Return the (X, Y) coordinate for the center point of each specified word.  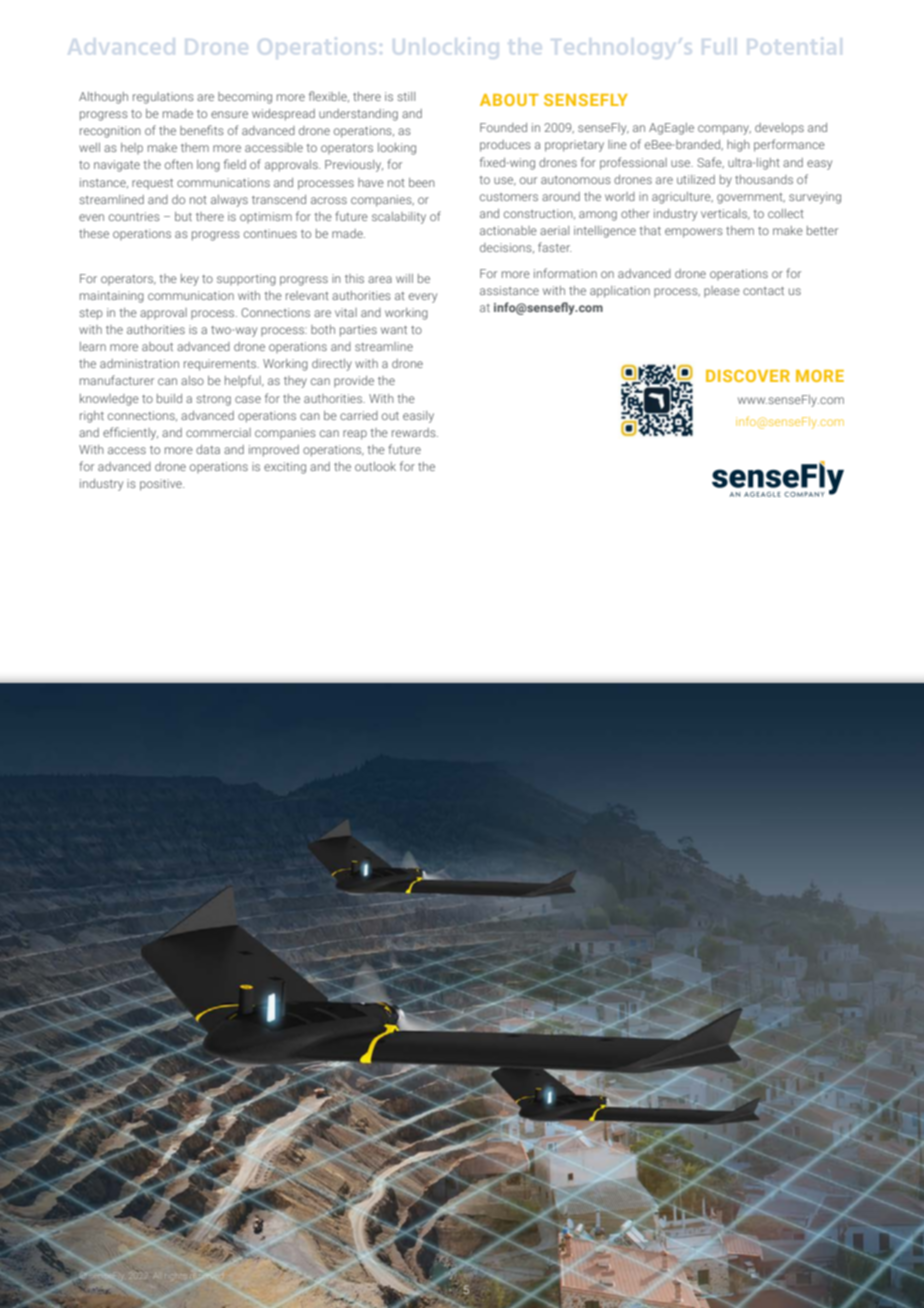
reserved (208, 1275)
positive (162, 485)
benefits (202, 130)
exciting (285, 468)
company (724, 130)
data (208, 449)
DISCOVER (748, 376)
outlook (375, 466)
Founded (503, 127)
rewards (415, 432)
